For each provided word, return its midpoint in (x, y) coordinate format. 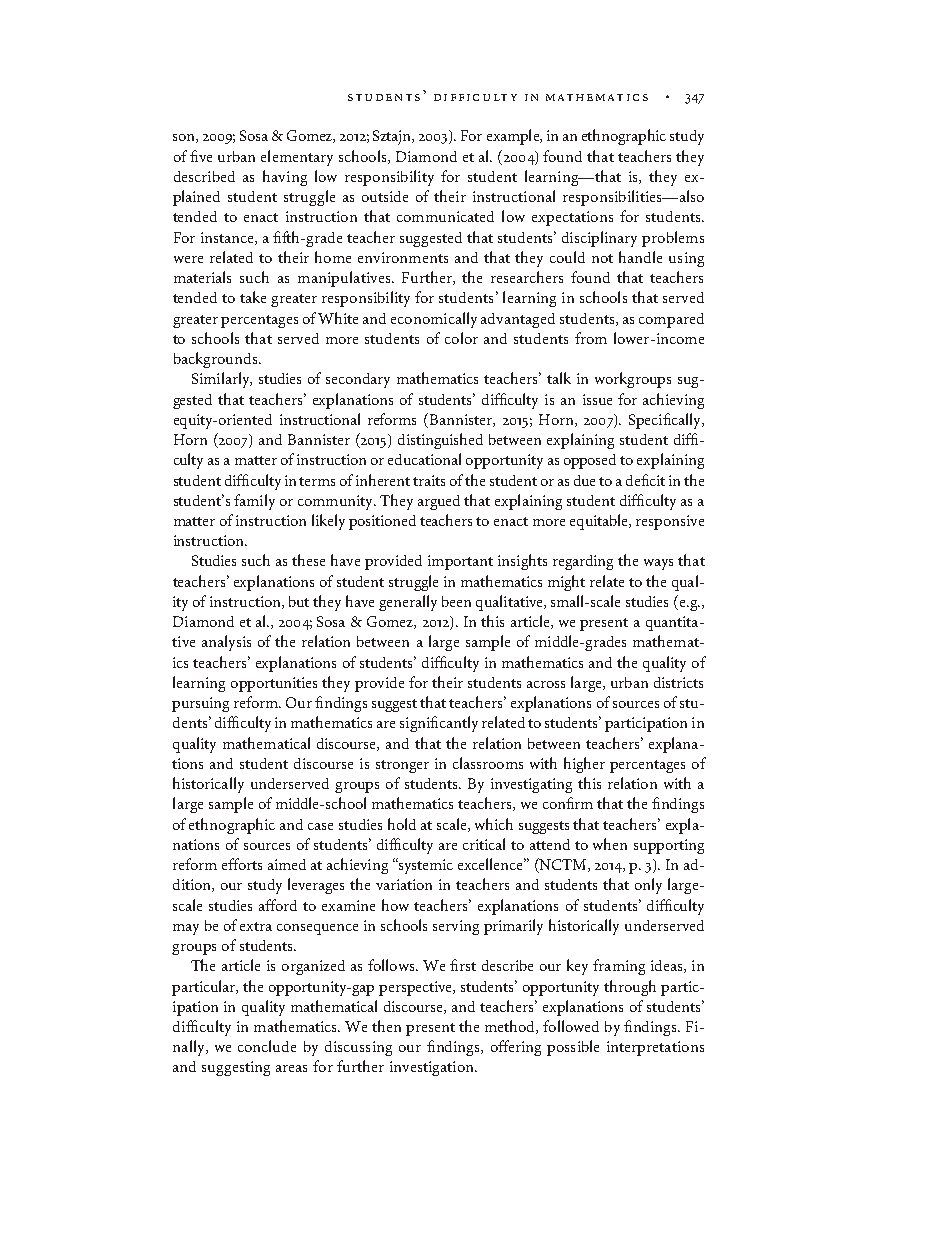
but (299, 601)
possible (573, 1048)
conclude (267, 1046)
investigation (433, 1068)
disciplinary (599, 239)
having (285, 178)
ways (658, 564)
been (456, 601)
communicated (445, 216)
